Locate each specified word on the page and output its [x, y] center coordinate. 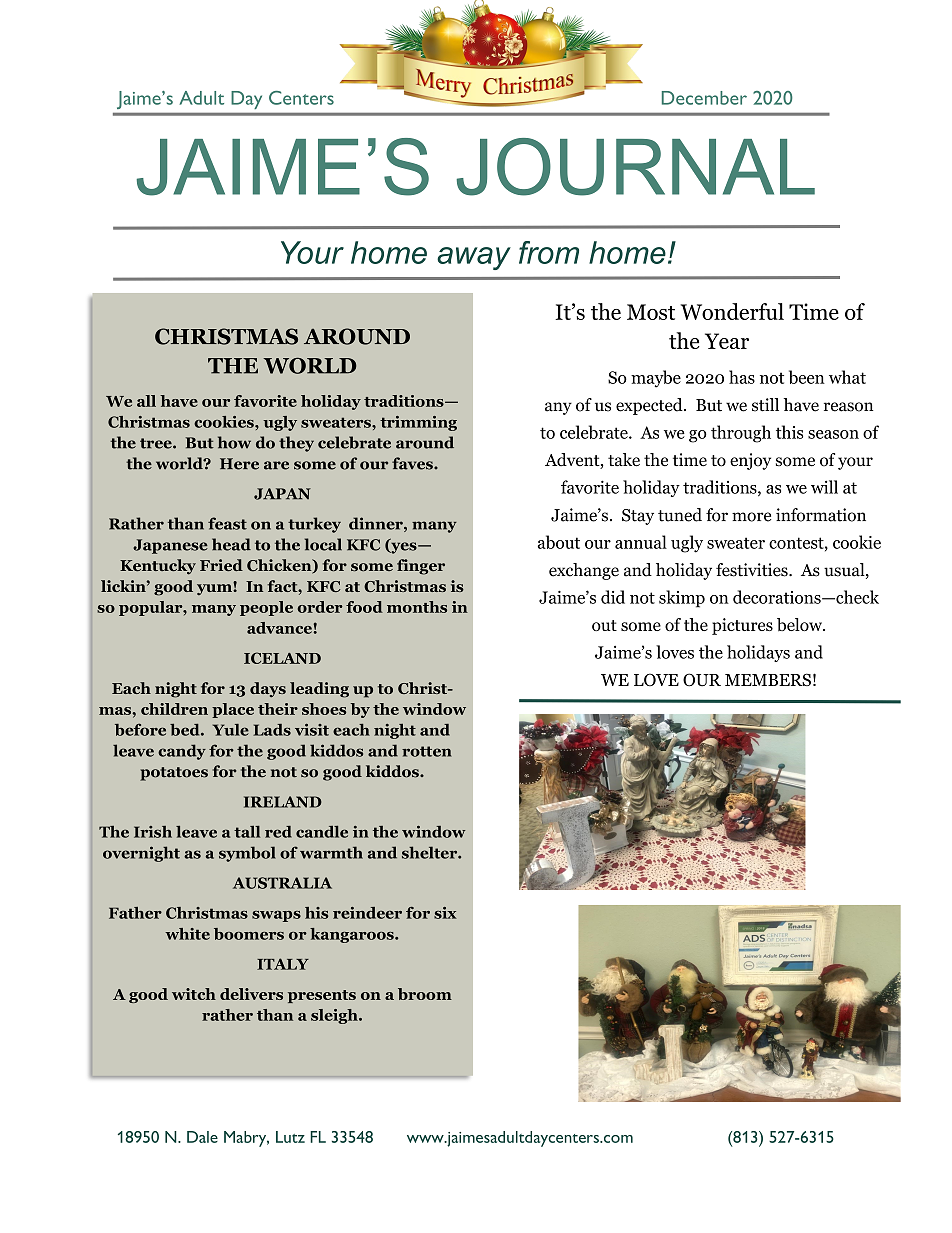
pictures [742, 626]
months [417, 607]
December [704, 98]
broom [425, 994]
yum [215, 588]
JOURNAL [636, 167]
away [474, 258]
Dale [202, 1137]
